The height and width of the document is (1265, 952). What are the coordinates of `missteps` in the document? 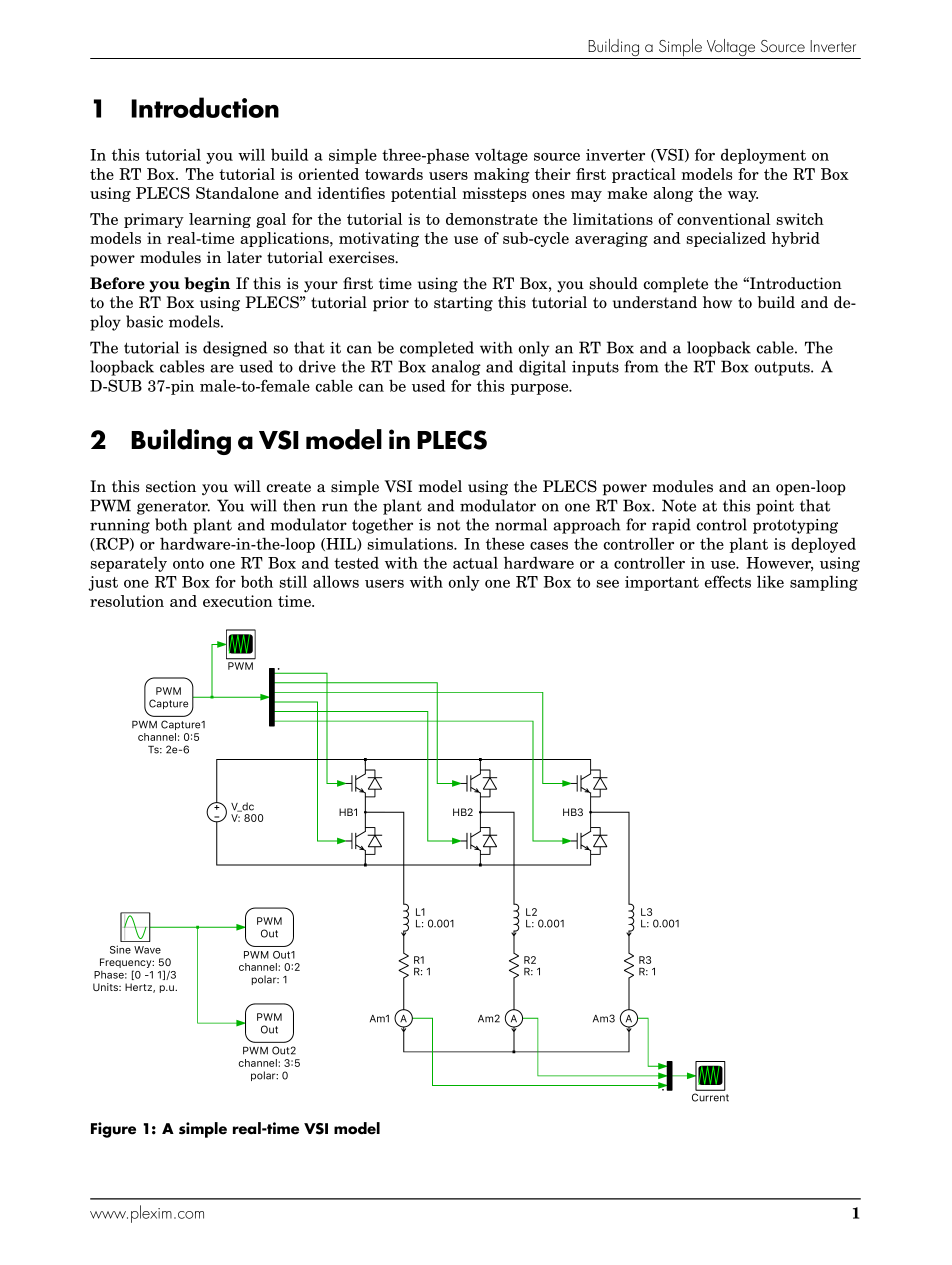 It's located at (494, 194).
